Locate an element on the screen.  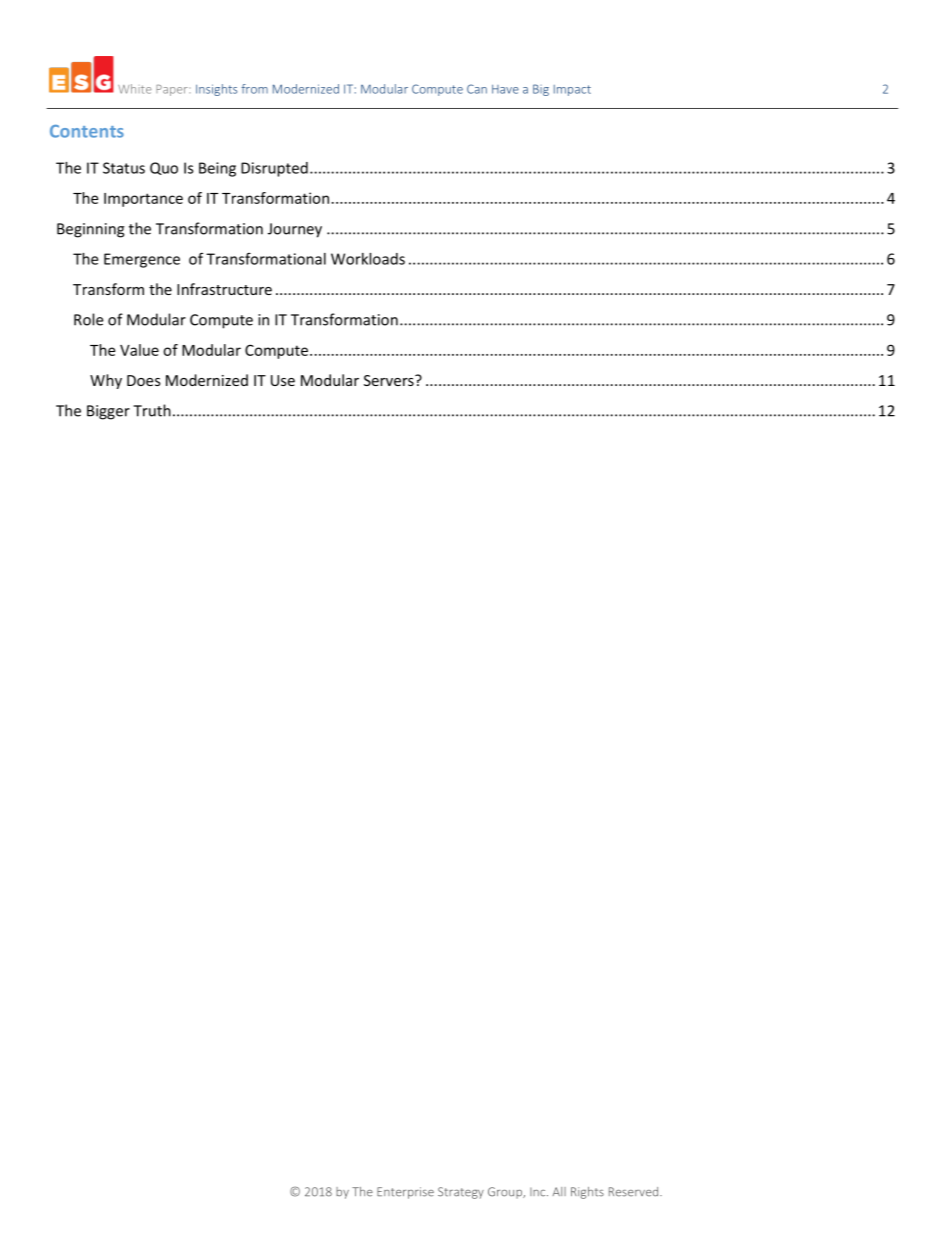
Enterprise is located at coordinates (405, 1193).
